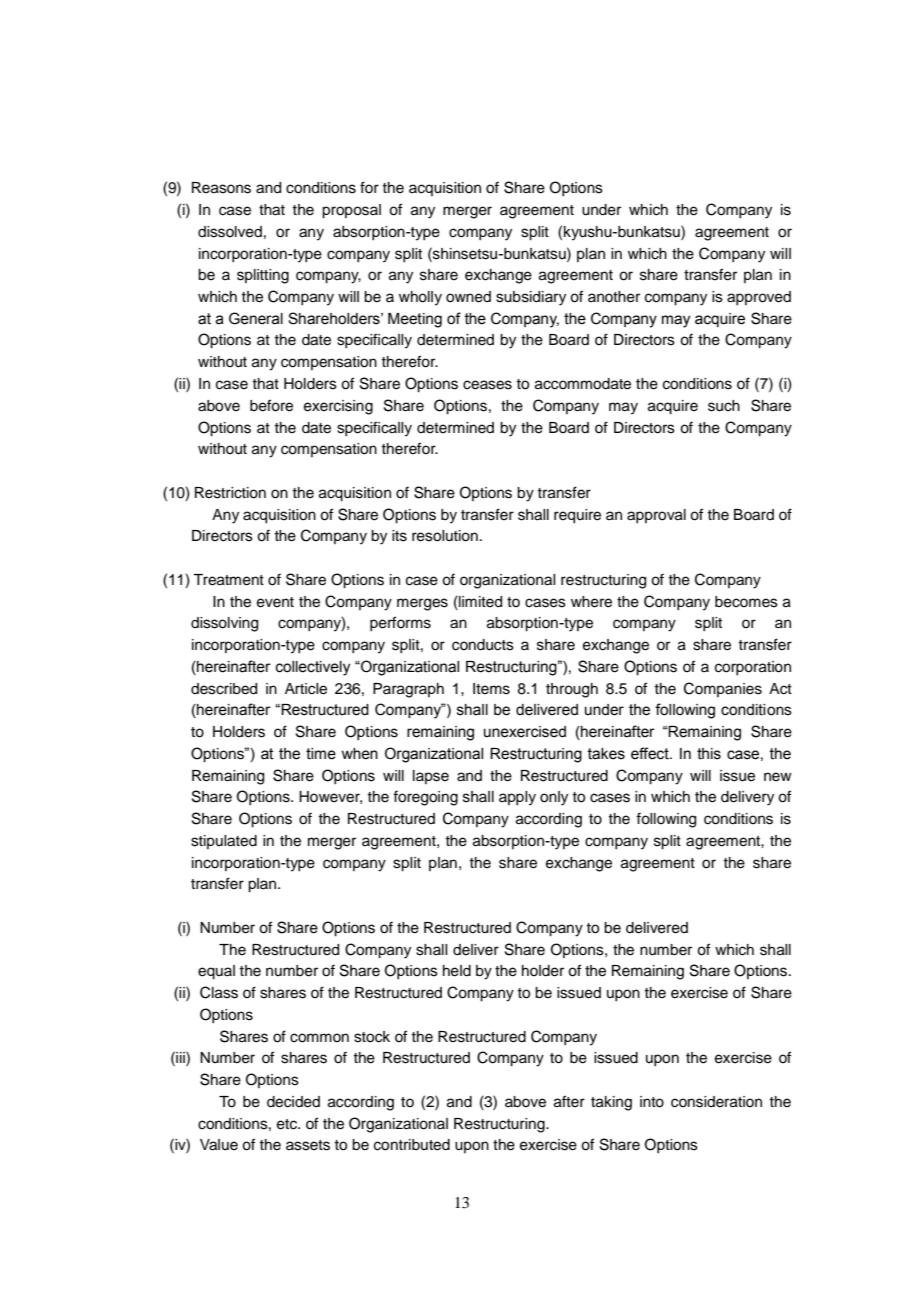 The width and height of the screenshot is (924, 1308). I want to click on dissolved, so click(230, 232).
